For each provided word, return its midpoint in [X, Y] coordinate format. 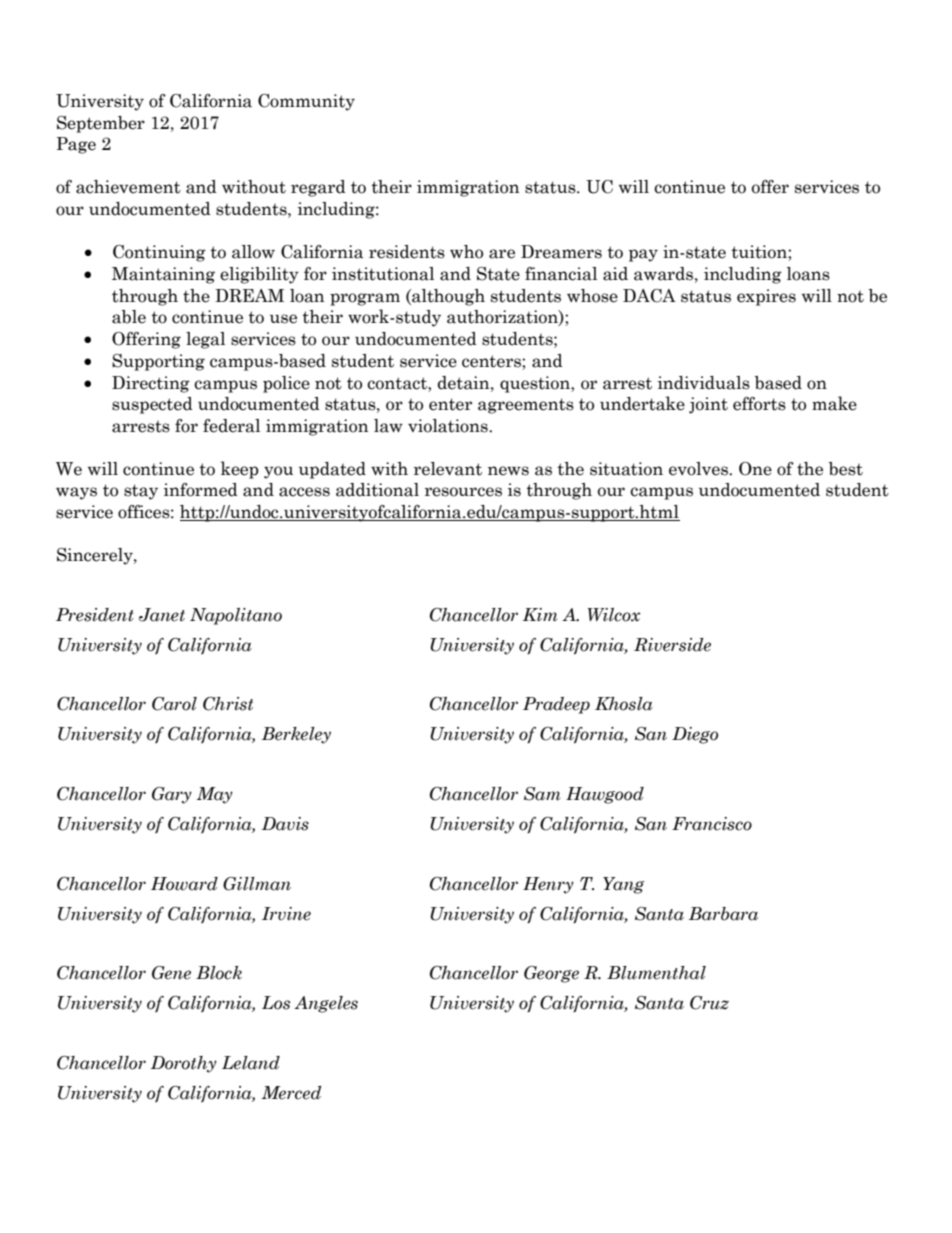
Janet [162, 615]
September [101, 124]
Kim [540, 615]
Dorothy [183, 1064]
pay [643, 255]
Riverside [672, 645]
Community [306, 102]
